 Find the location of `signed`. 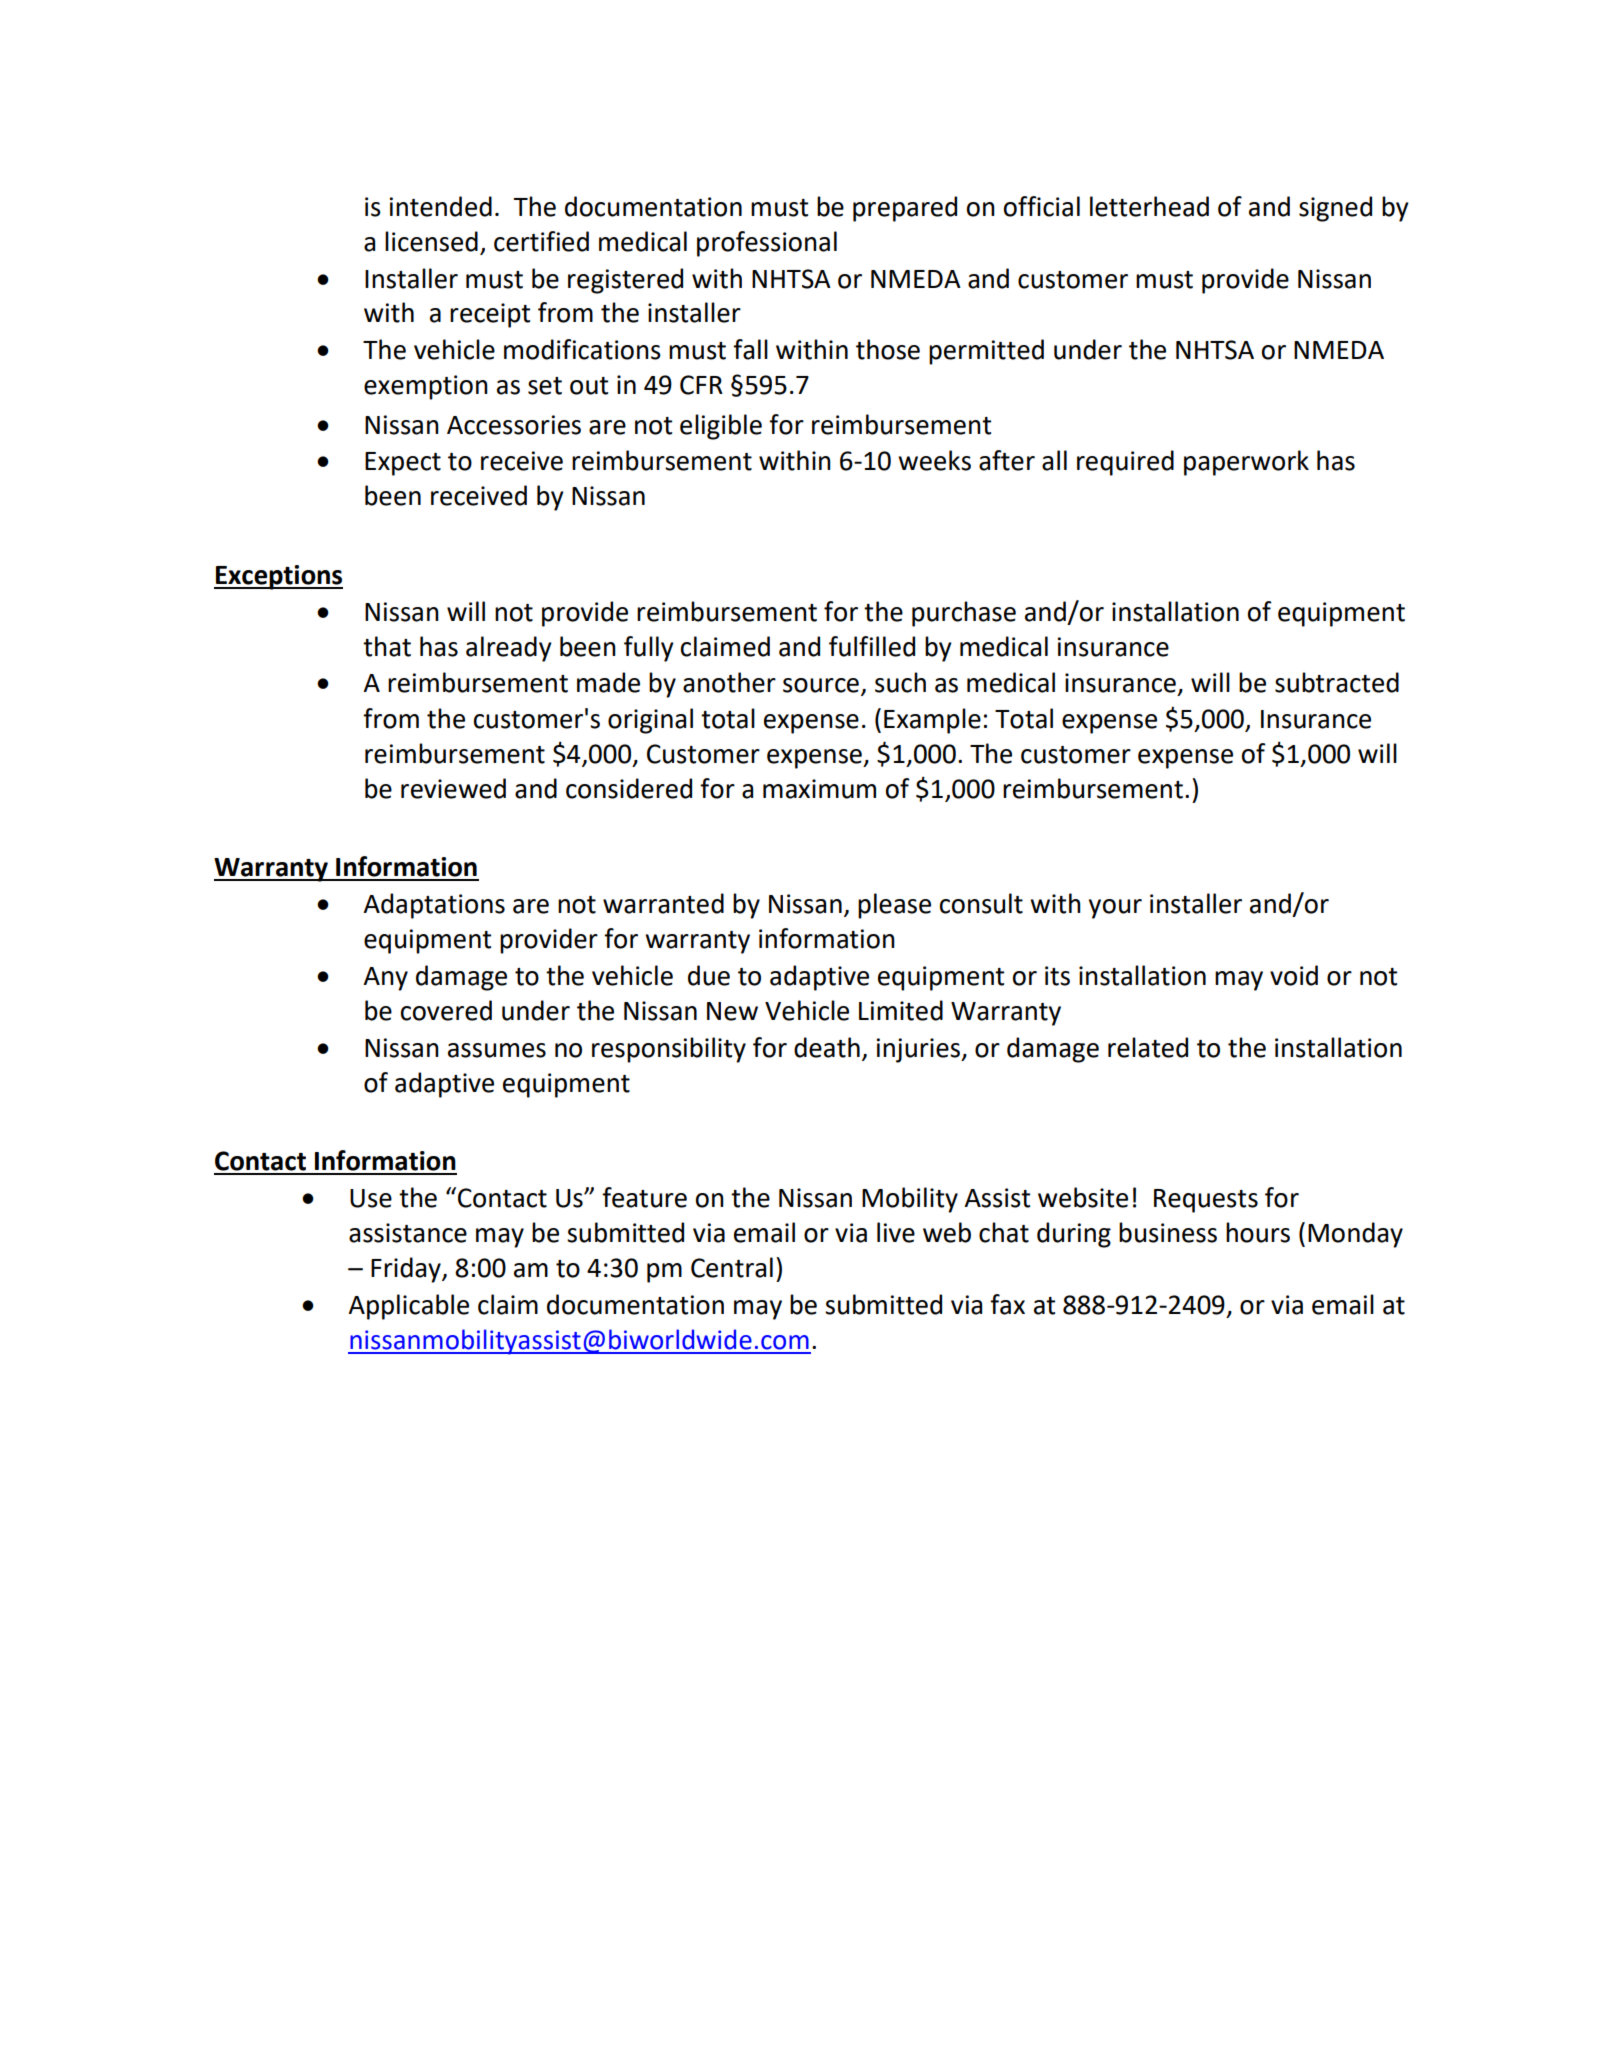

signed is located at coordinates (1335, 209).
